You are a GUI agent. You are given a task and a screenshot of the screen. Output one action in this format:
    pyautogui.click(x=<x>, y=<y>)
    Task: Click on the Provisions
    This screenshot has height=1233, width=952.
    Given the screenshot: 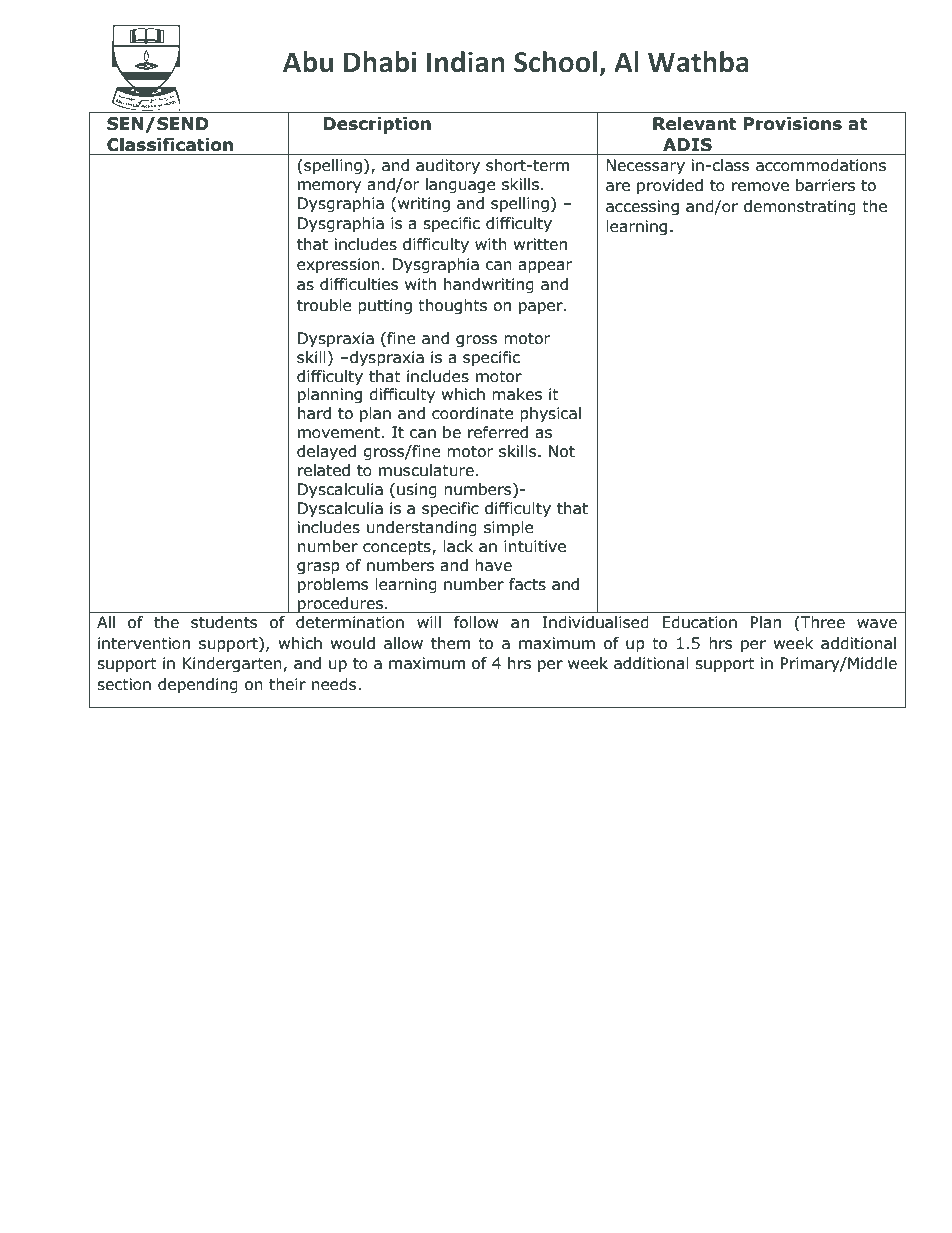 What is the action you would take?
    pyautogui.click(x=792, y=124)
